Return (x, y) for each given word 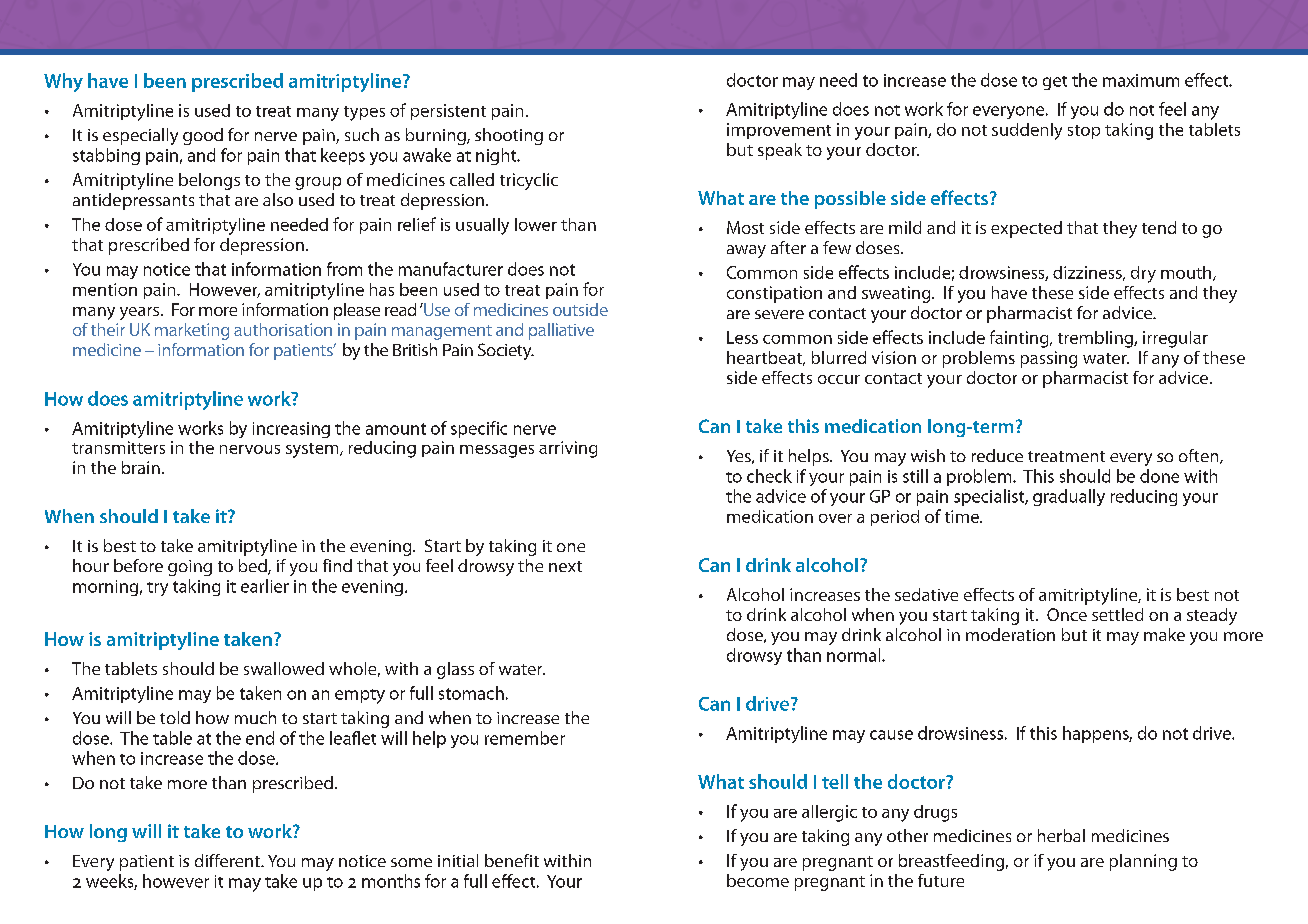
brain (141, 467)
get (1055, 83)
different (228, 860)
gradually (1069, 497)
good (203, 136)
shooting (509, 136)
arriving (568, 449)
